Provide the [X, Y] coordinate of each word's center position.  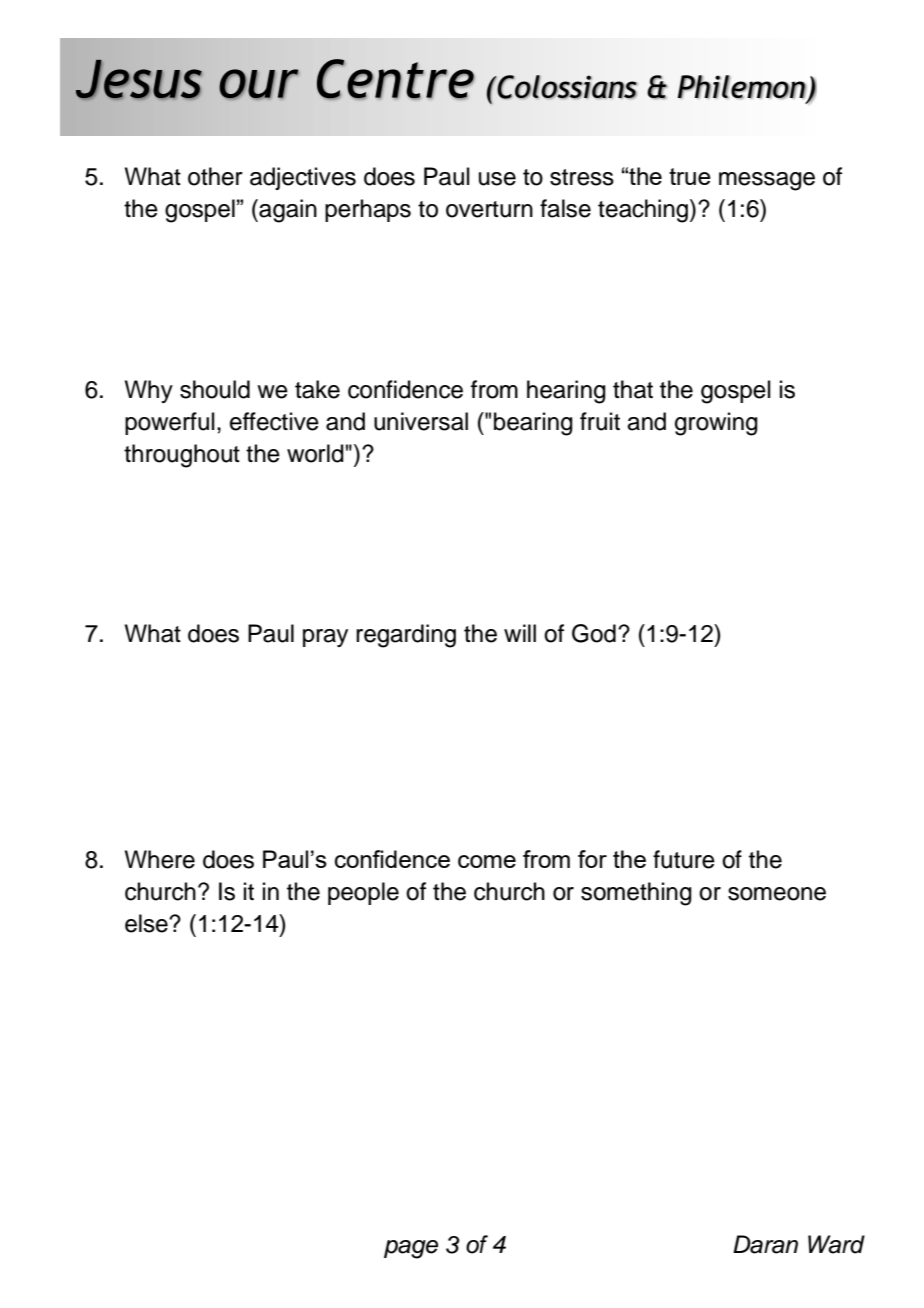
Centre [395, 79]
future [684, 859]
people [363, 893]
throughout [182, 456]
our [258, 84]
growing [716, 424]
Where [160, 859]
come [487, 861]
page [411, 1249]
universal [421, 421]
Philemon [741, 87]
